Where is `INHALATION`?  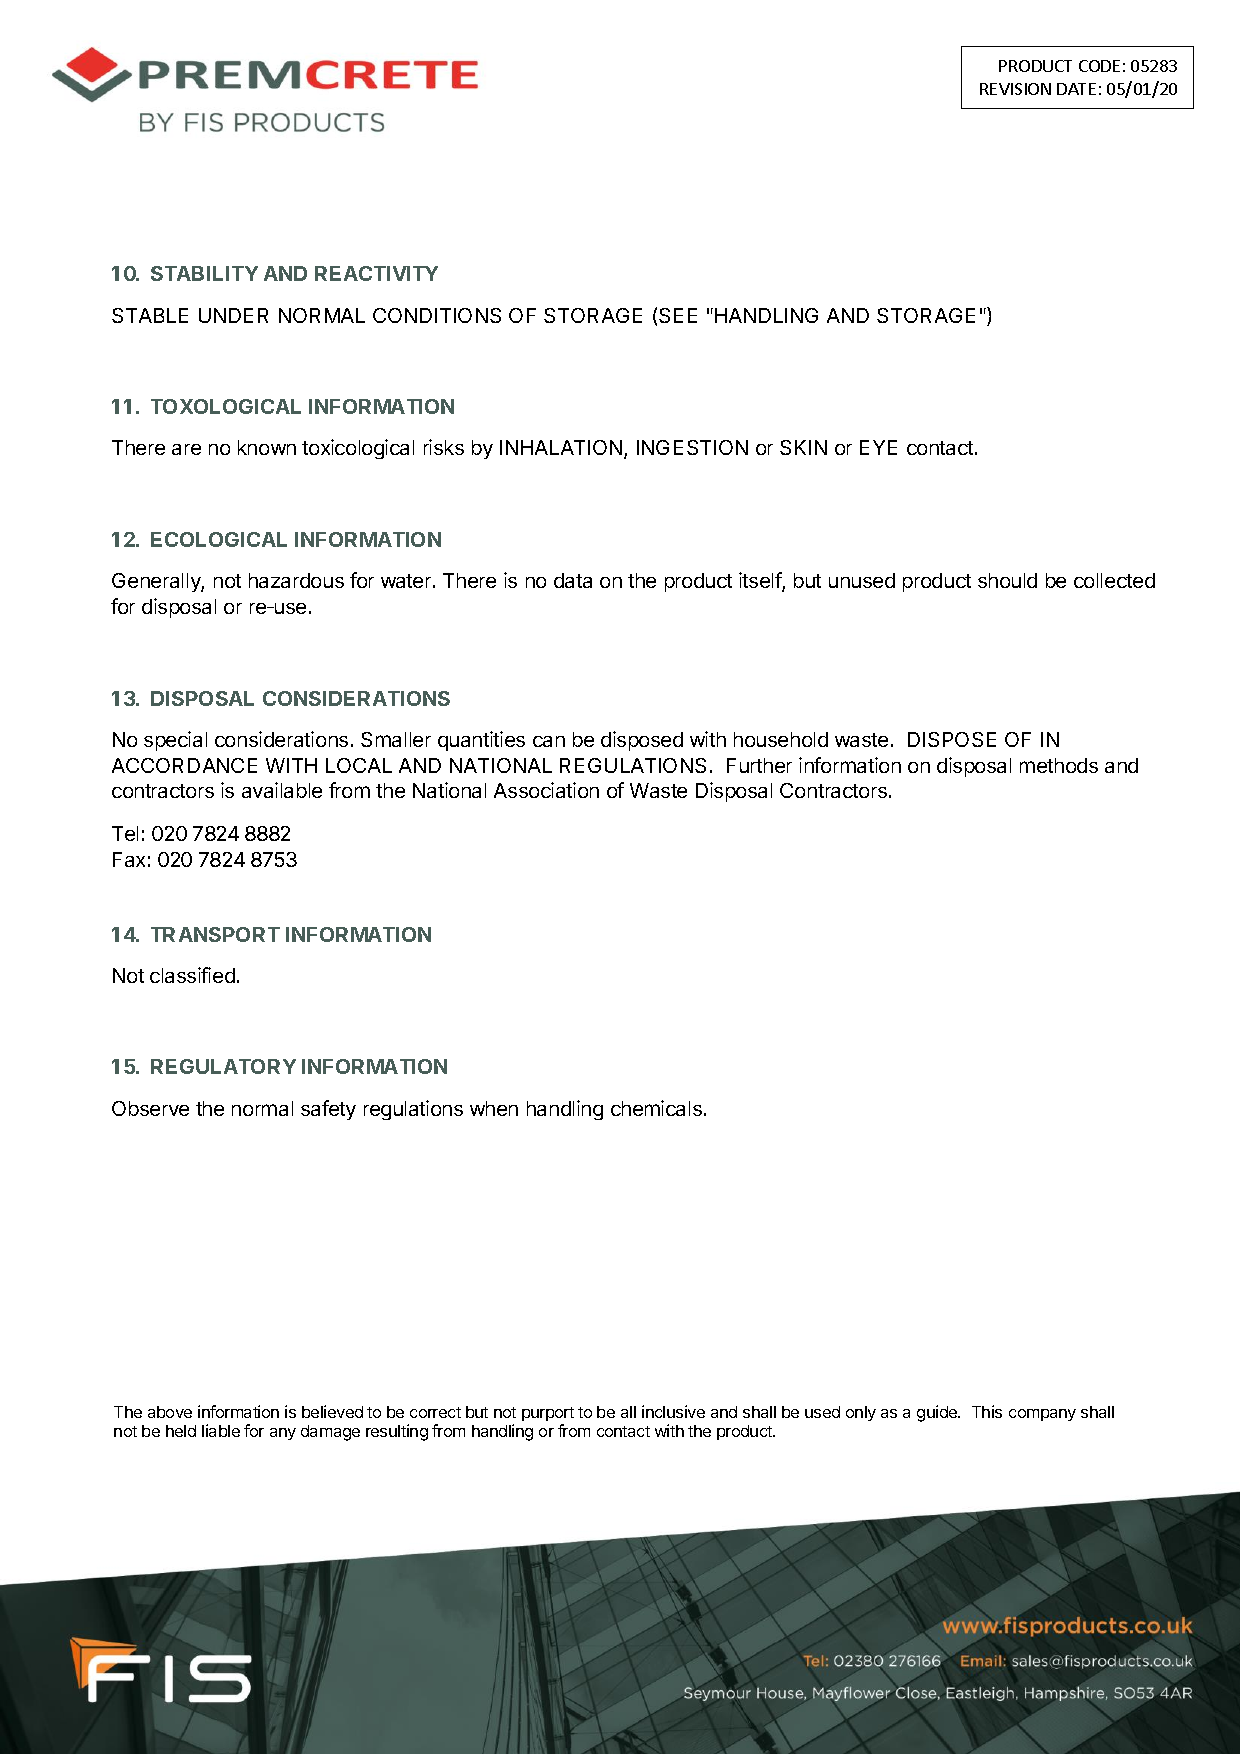 INHALATION is located at coordinates (561, 447).
